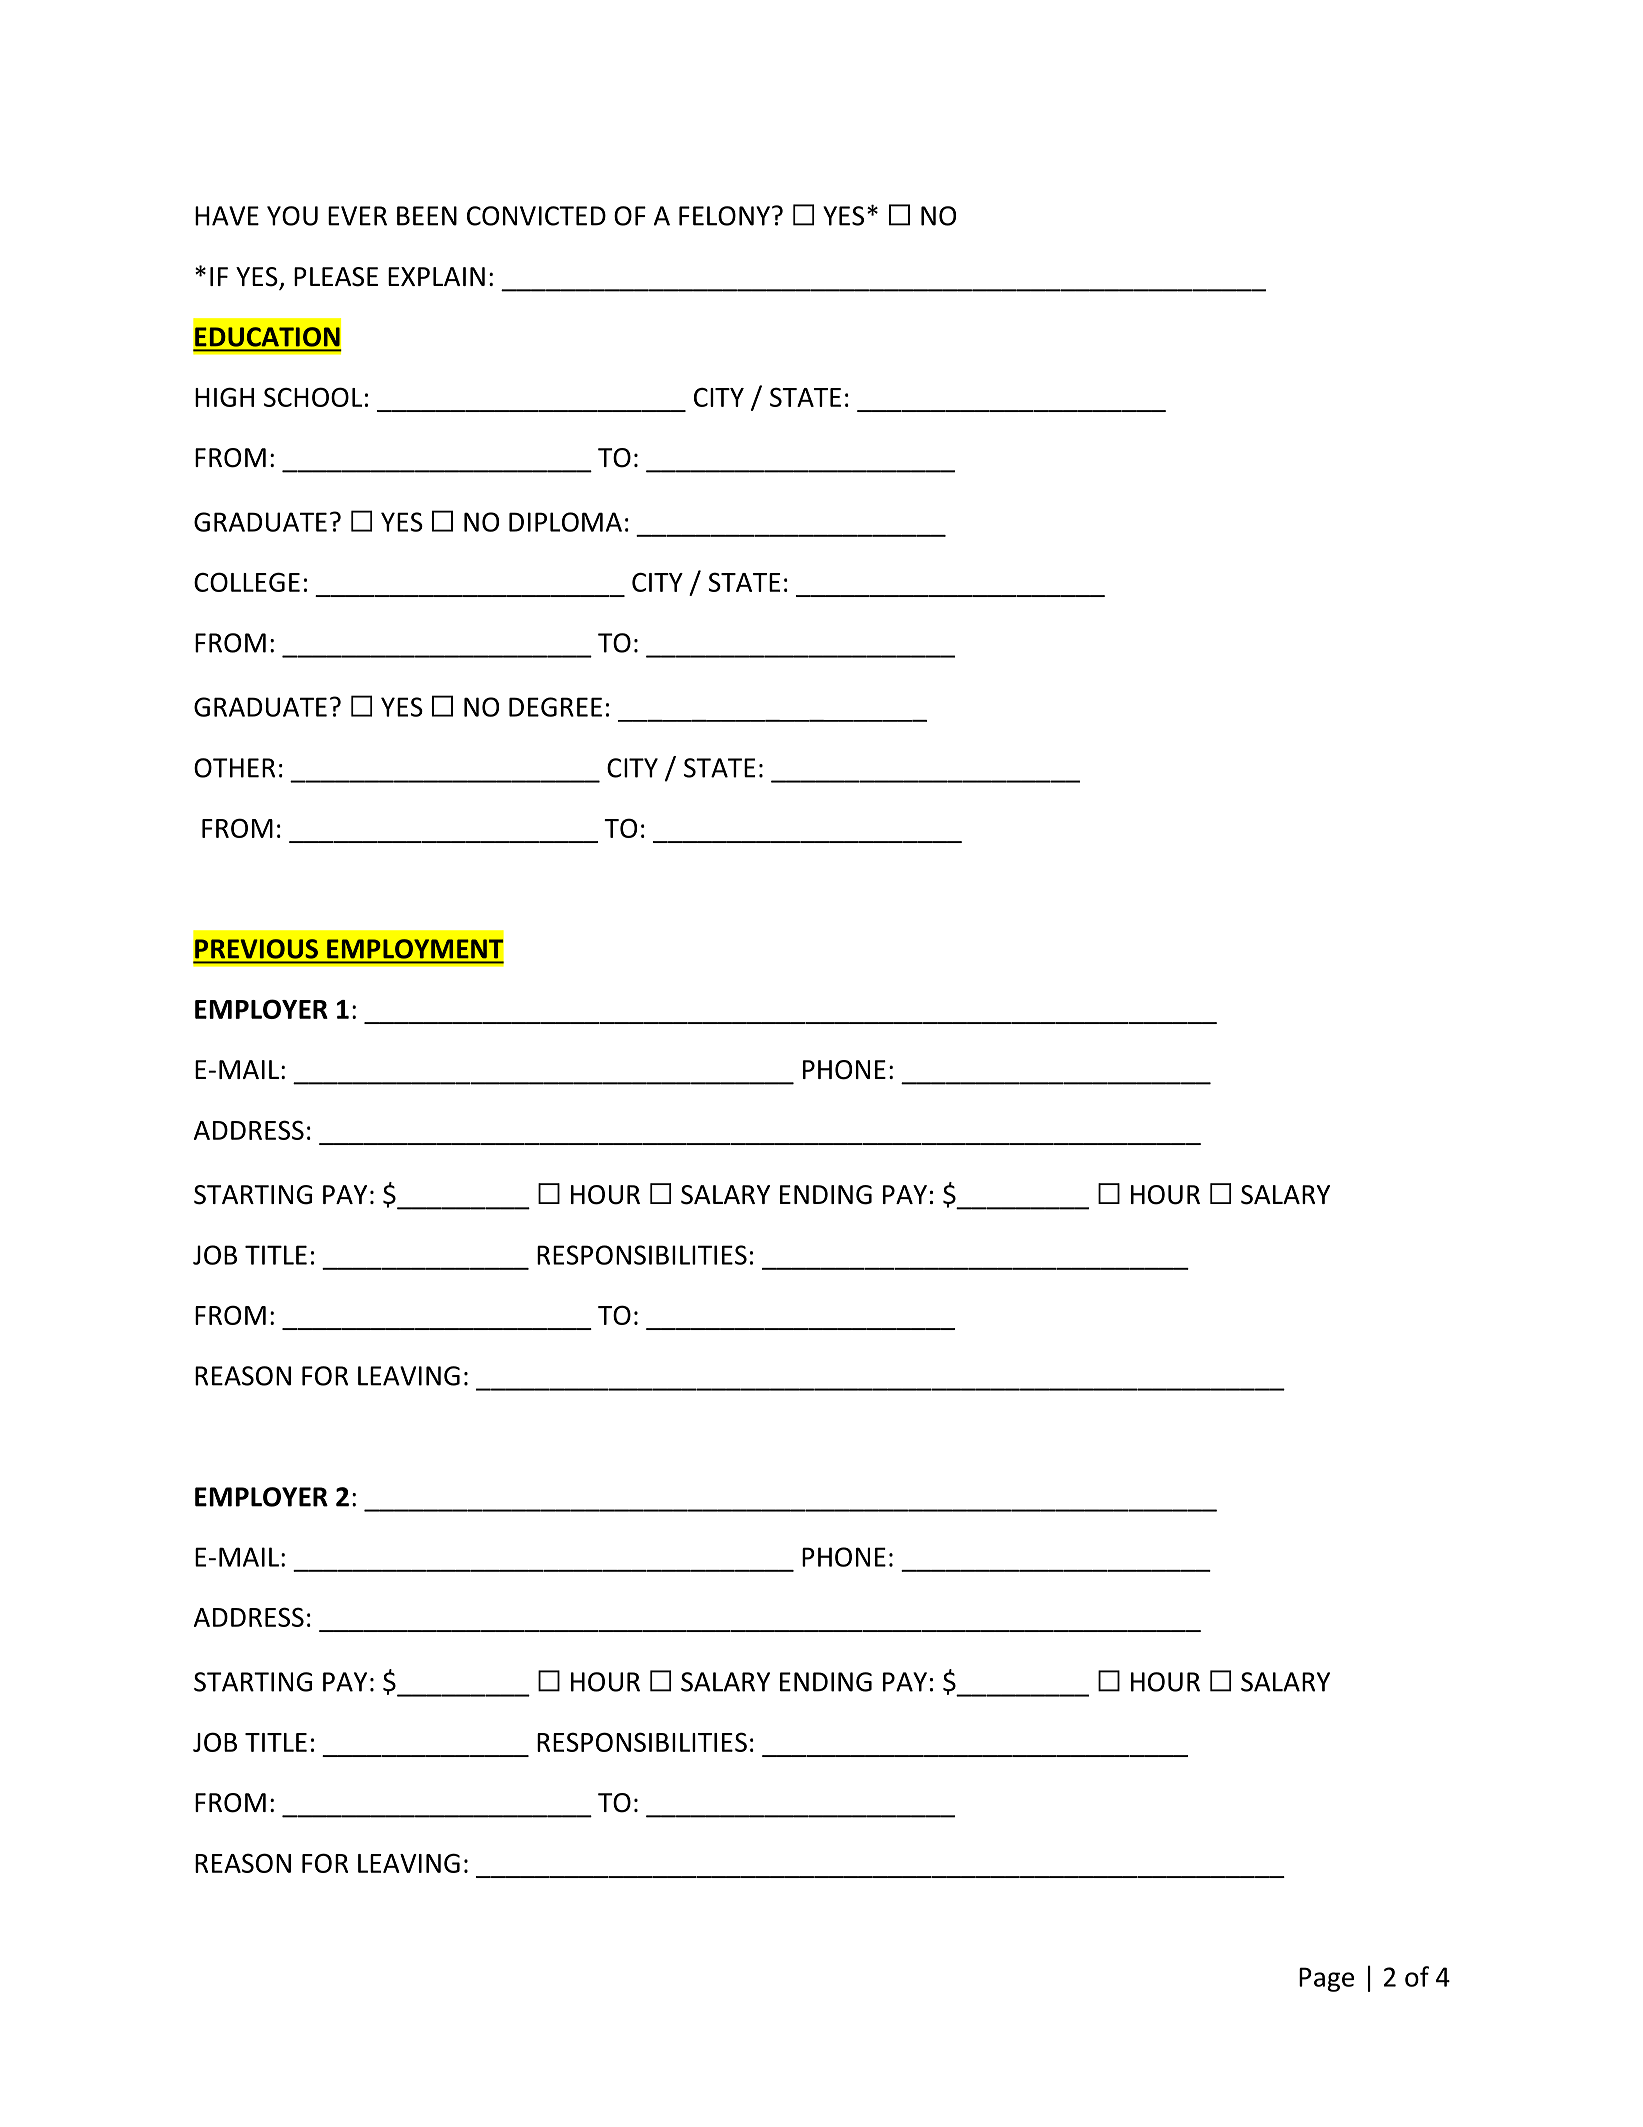  What do you see at coordinates (234, 768) in the screenshot?
I see `OTHER` at bounding box center [234, 768].
